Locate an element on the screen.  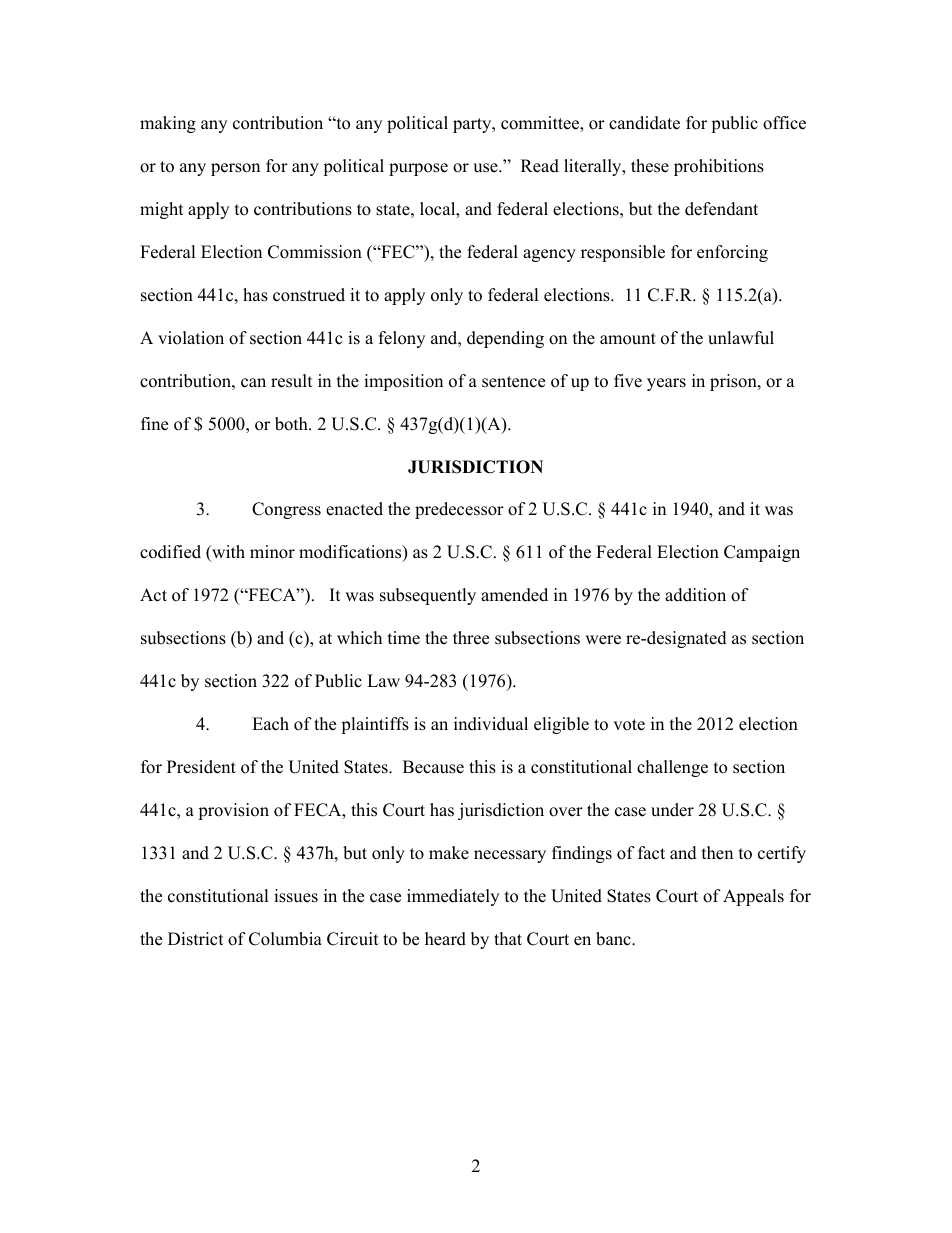
party is located at coordinates (473, 125).
